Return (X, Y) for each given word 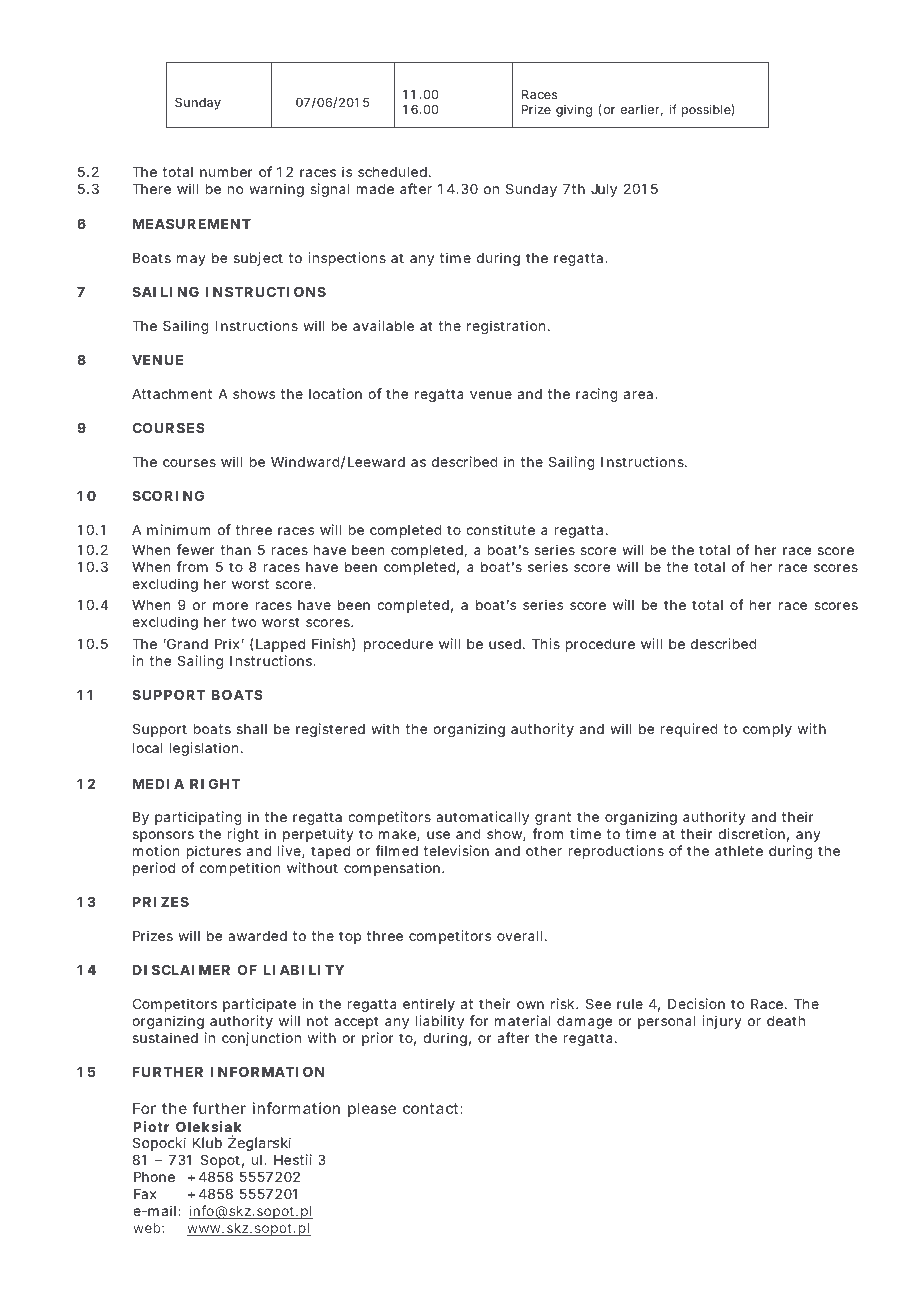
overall (520, 936)
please (372, 1109)
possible (707, 110)
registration (506, 327)
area (638, 395)
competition (240, 869)
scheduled (392, 172)
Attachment (172, 394)
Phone (154, 1177)
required (689, 730)
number (226, 172)
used (505, 644)
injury (722, 1022)
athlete (739, 851)
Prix (227, 643)
